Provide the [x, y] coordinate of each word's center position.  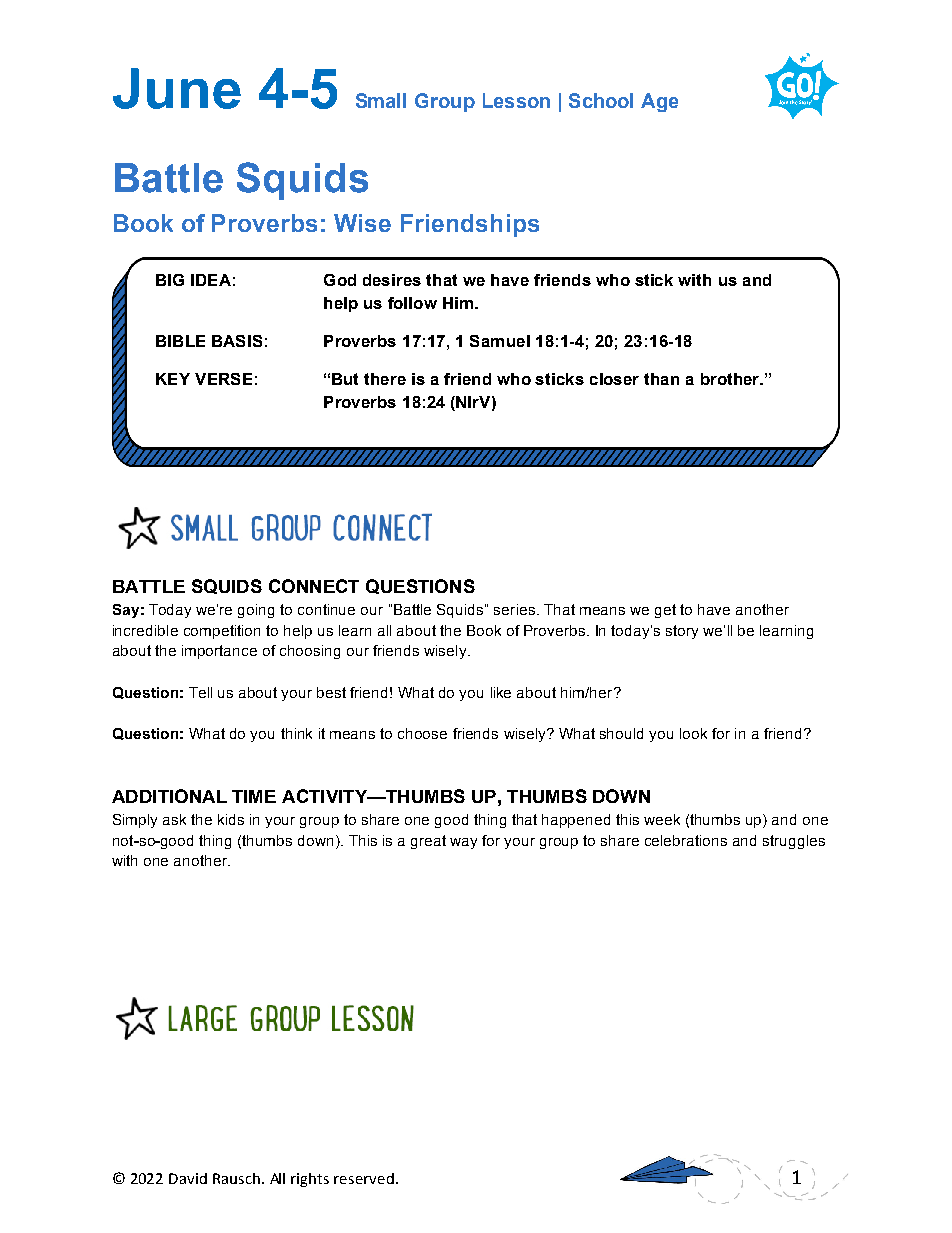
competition [222, 632]
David [188, 1178]
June [177, 88]
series [514, 609]
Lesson [516, 100]
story [682, 632]
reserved [364, 1178]
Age [659, 102]
